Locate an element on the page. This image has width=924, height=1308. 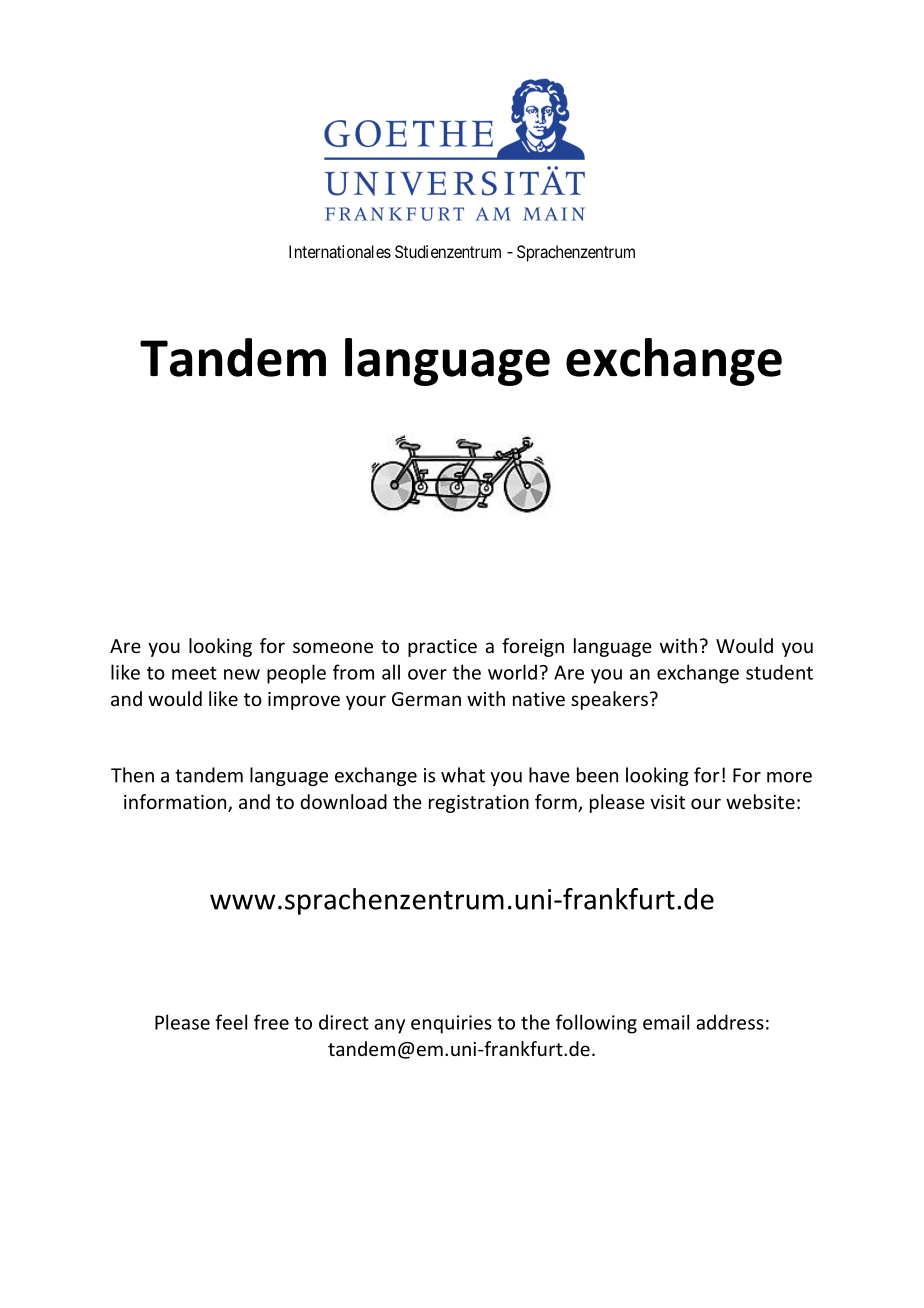
world is located at coordinates (512, 672).
